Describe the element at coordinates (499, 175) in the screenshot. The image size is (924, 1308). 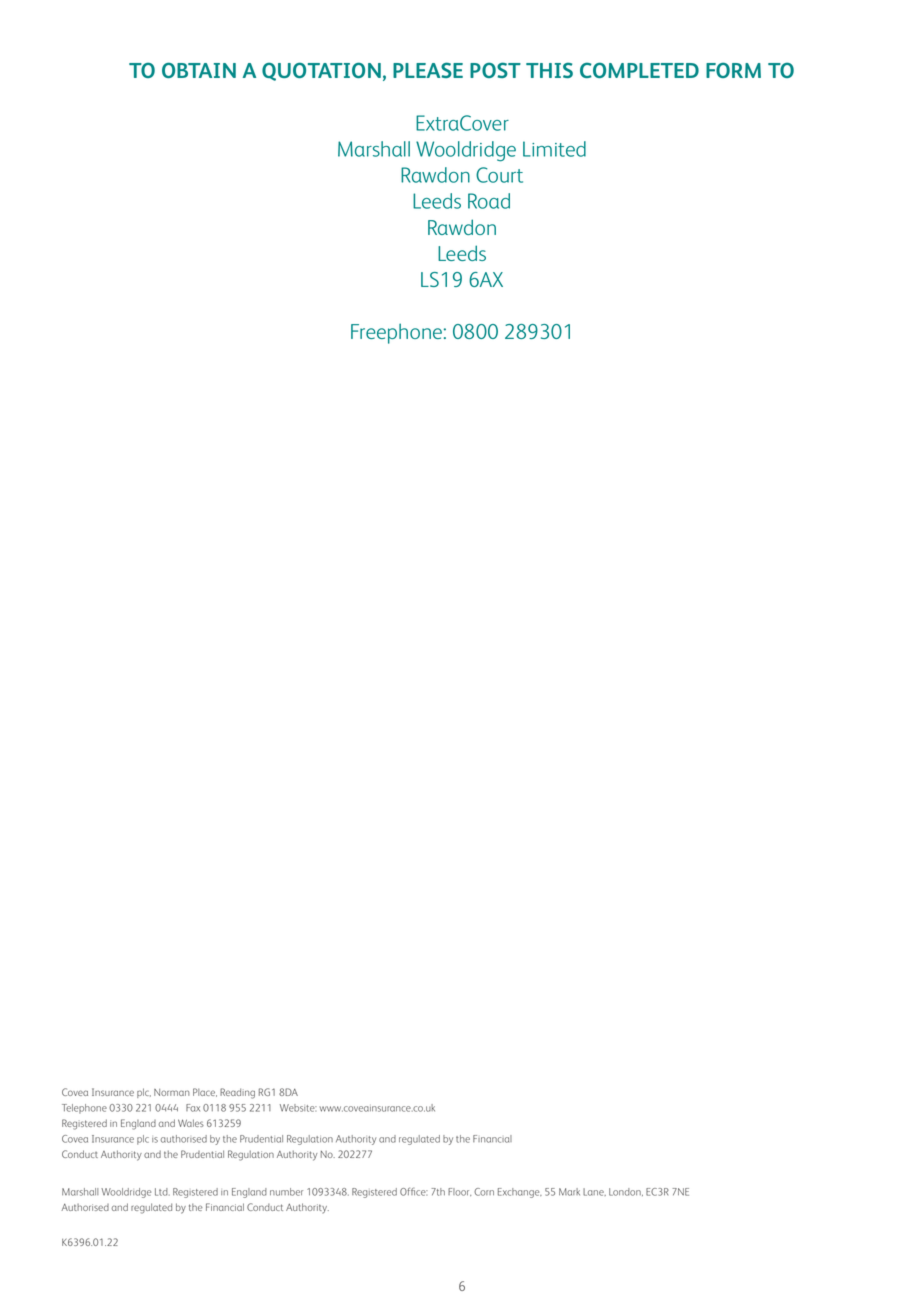
I see `Court` at that location.
